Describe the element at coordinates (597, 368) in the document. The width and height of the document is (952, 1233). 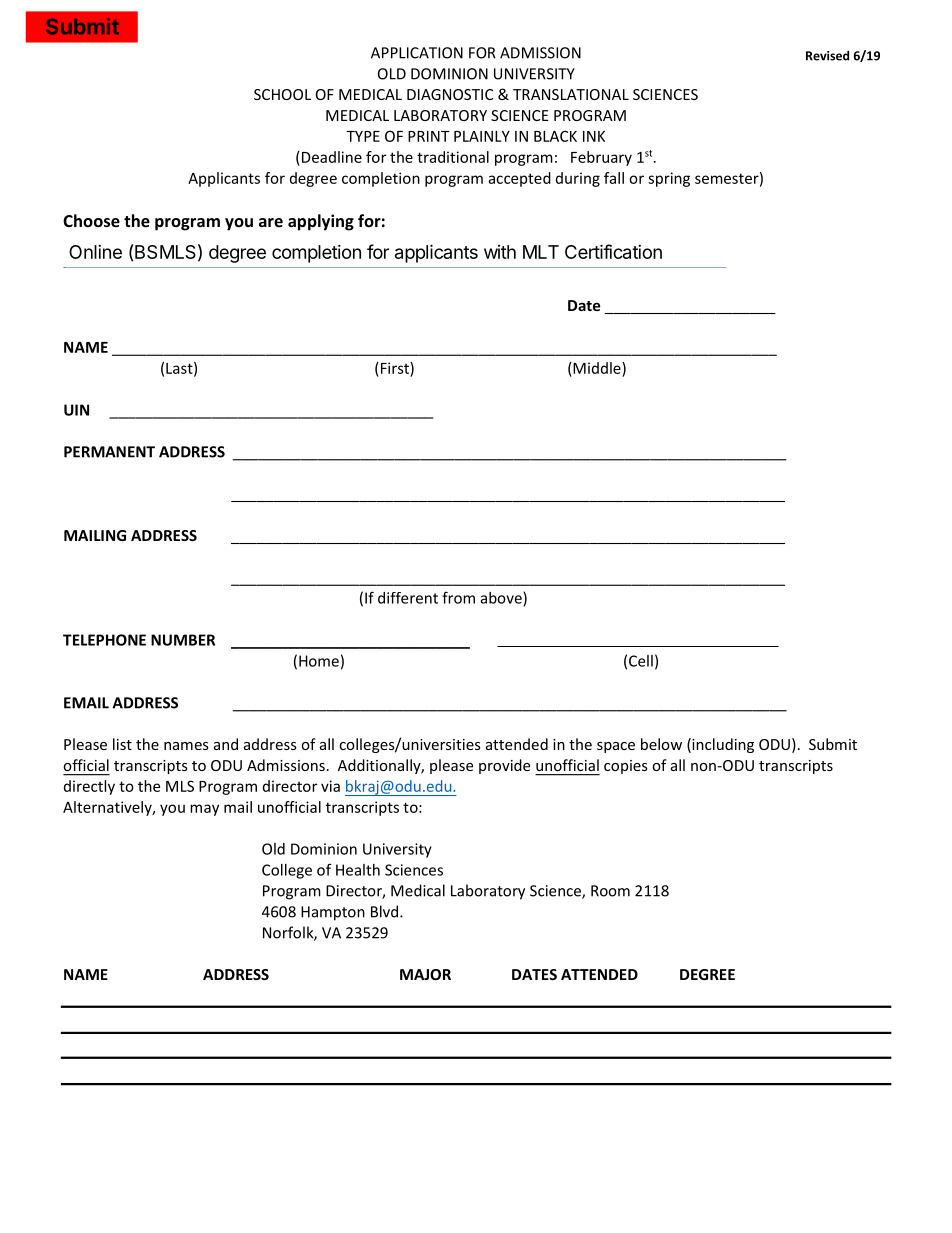
I see `Middle` at that location.
